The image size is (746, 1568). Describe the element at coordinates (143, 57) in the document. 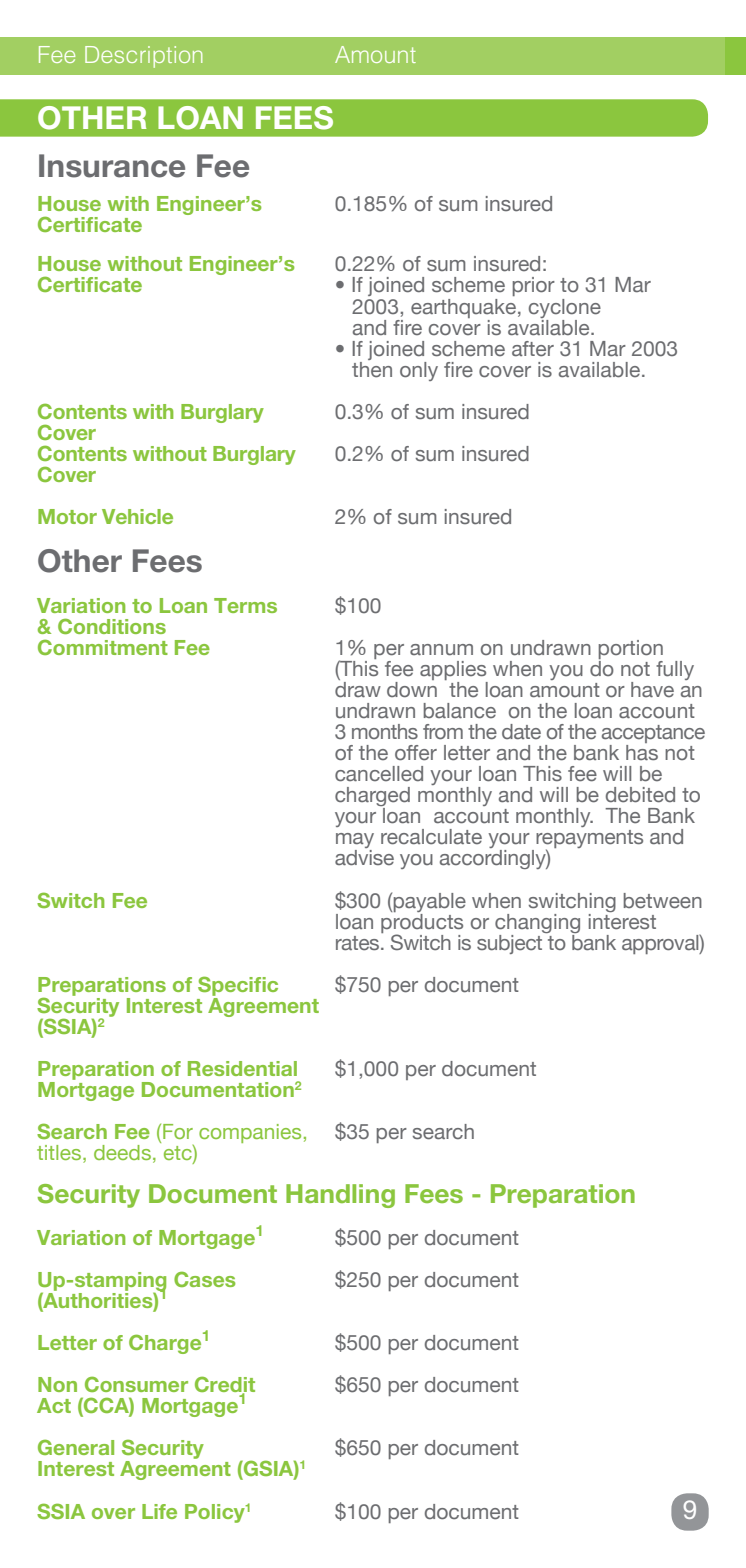

I see `Description` at that location.
